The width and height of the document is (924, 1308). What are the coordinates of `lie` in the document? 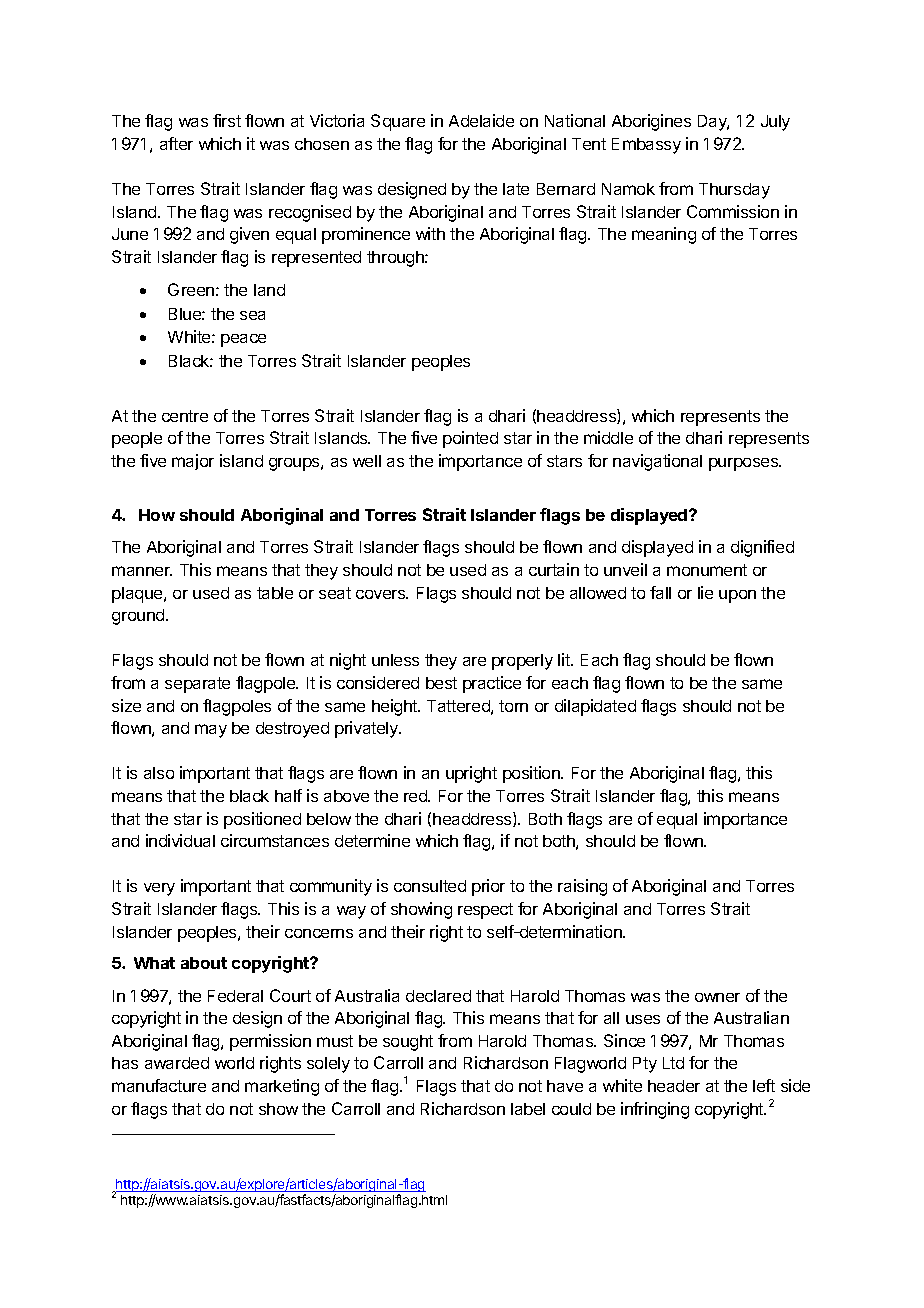 It's located at (705, 592).
